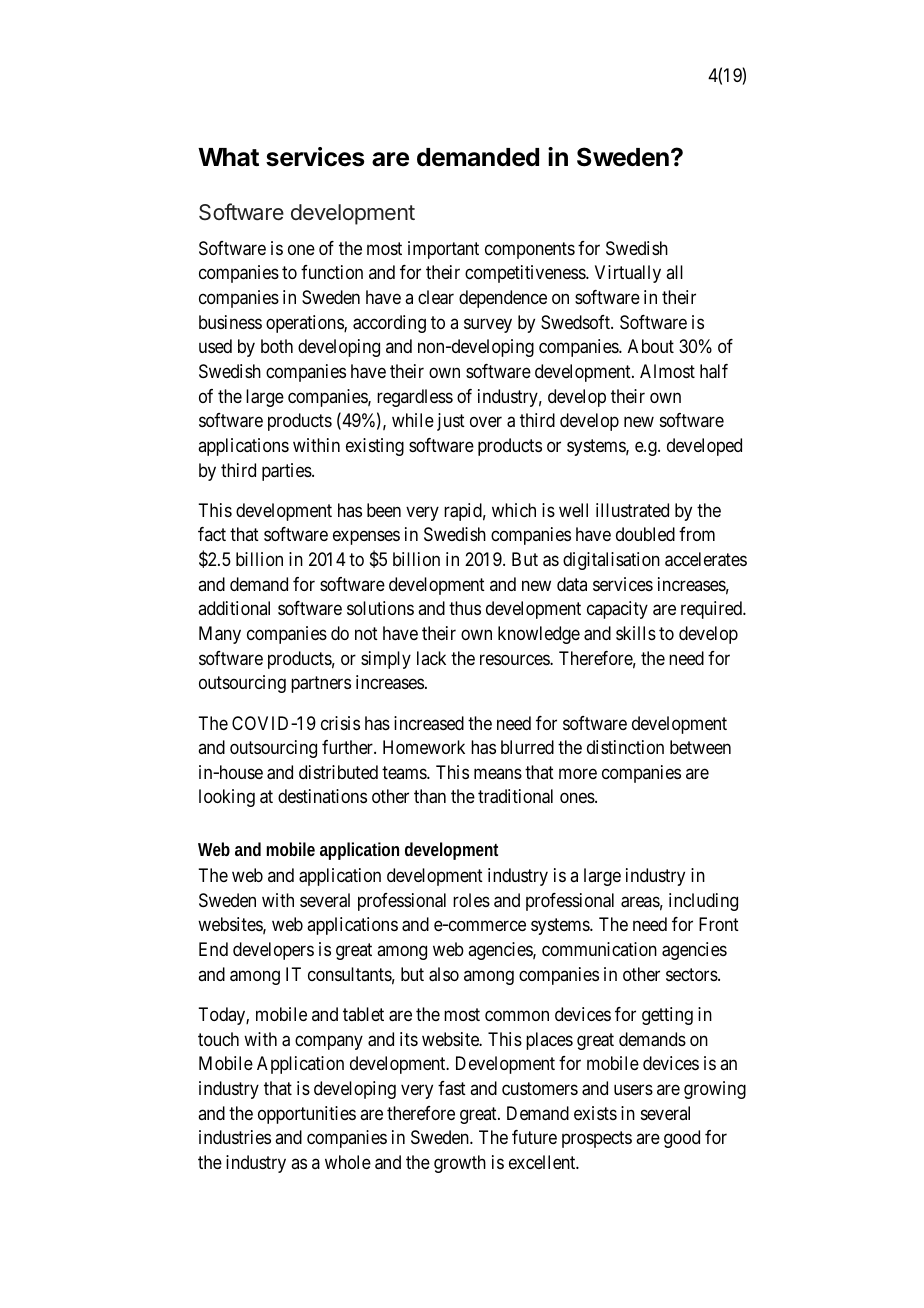  Describe the element at coordinates (443, 250) in the image. I see `important` at that location.
